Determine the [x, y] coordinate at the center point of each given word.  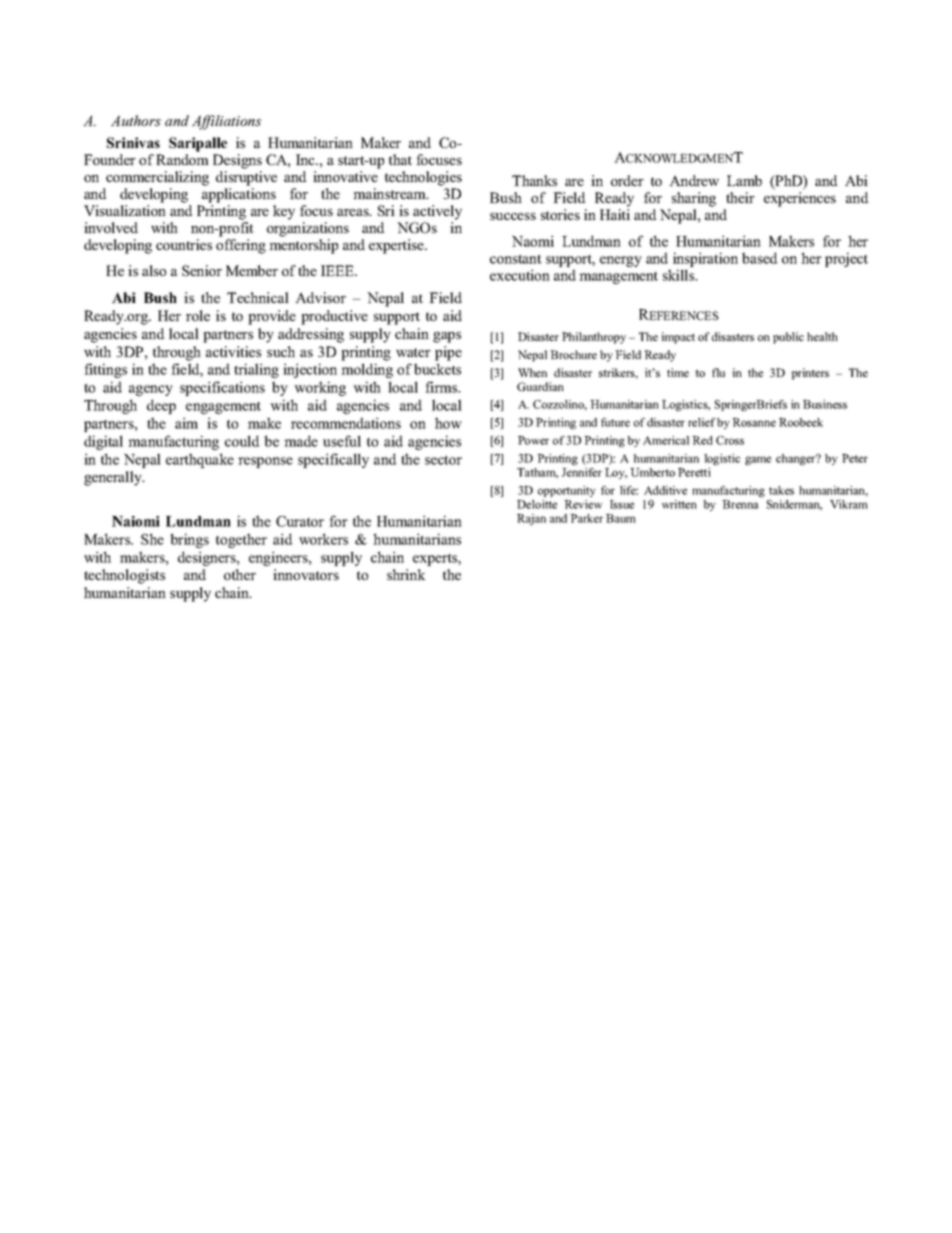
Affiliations [226, 122]
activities [233, 351]
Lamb [744, 180]
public [788, 338]
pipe [448, 353]
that [400, 159]
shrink [406, 574]
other [240, 574]
